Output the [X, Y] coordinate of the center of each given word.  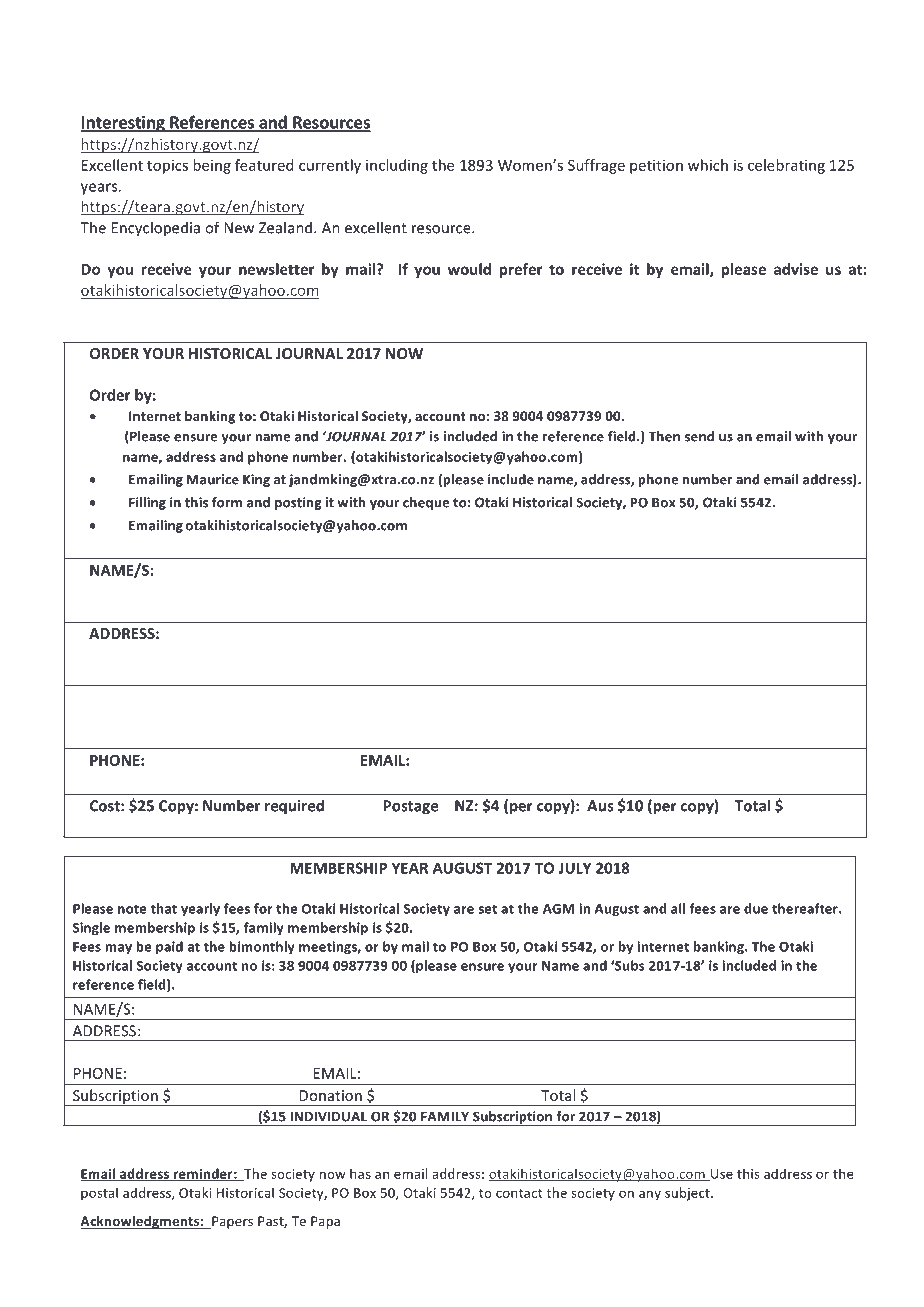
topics [167, 166]
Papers [231, 1222]
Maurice [213, 479]
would [469, 269]
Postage [411, 807]
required [294, 807]
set [487, 909]
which [708, 165]
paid [169, 947]
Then [664, 436]
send [699, 436]
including [397, 166]
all [678, 908]
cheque [426, 503]
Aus [600, 806]
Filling [147, 503]
